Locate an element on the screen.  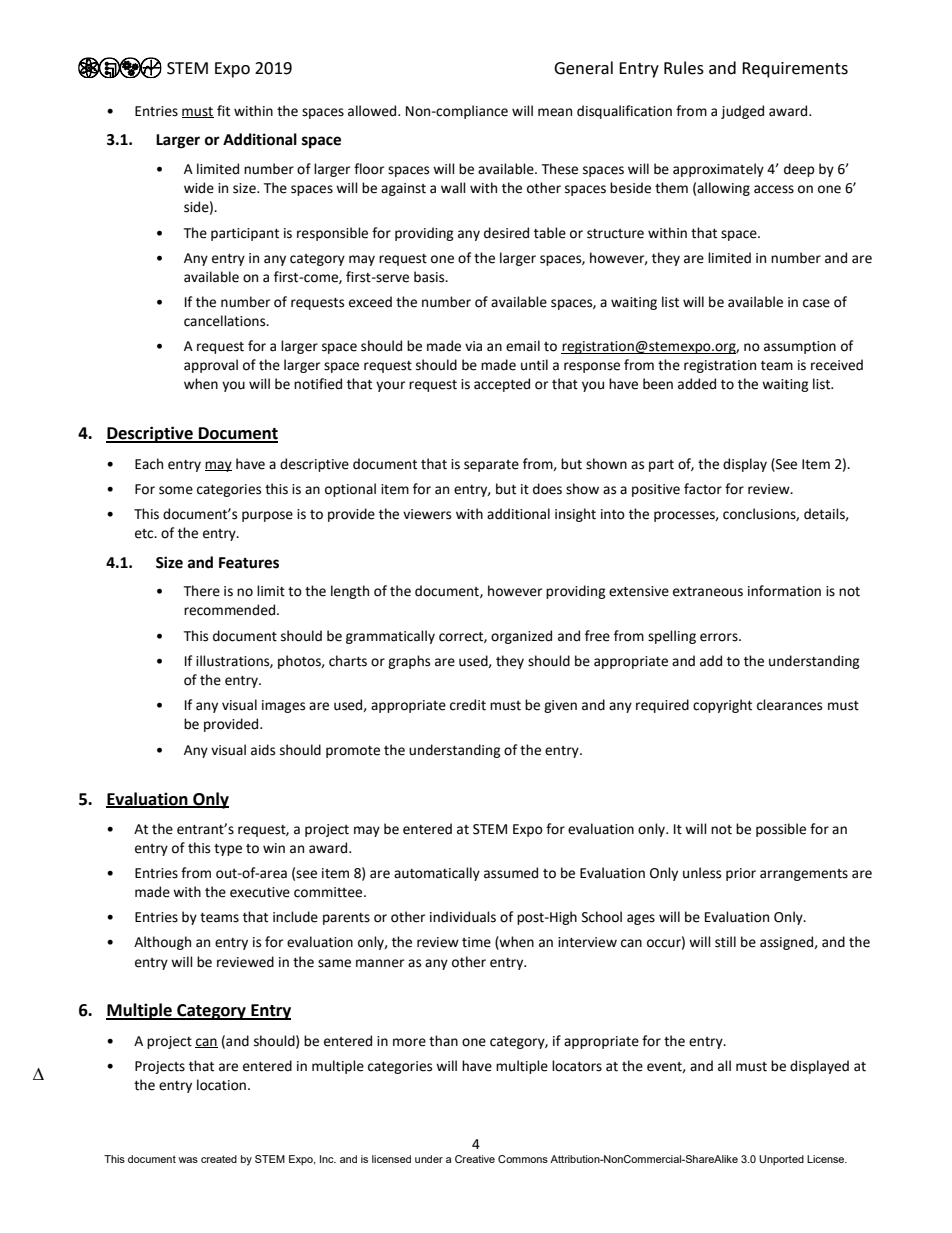
separate is located at coordinates (491, 466).
